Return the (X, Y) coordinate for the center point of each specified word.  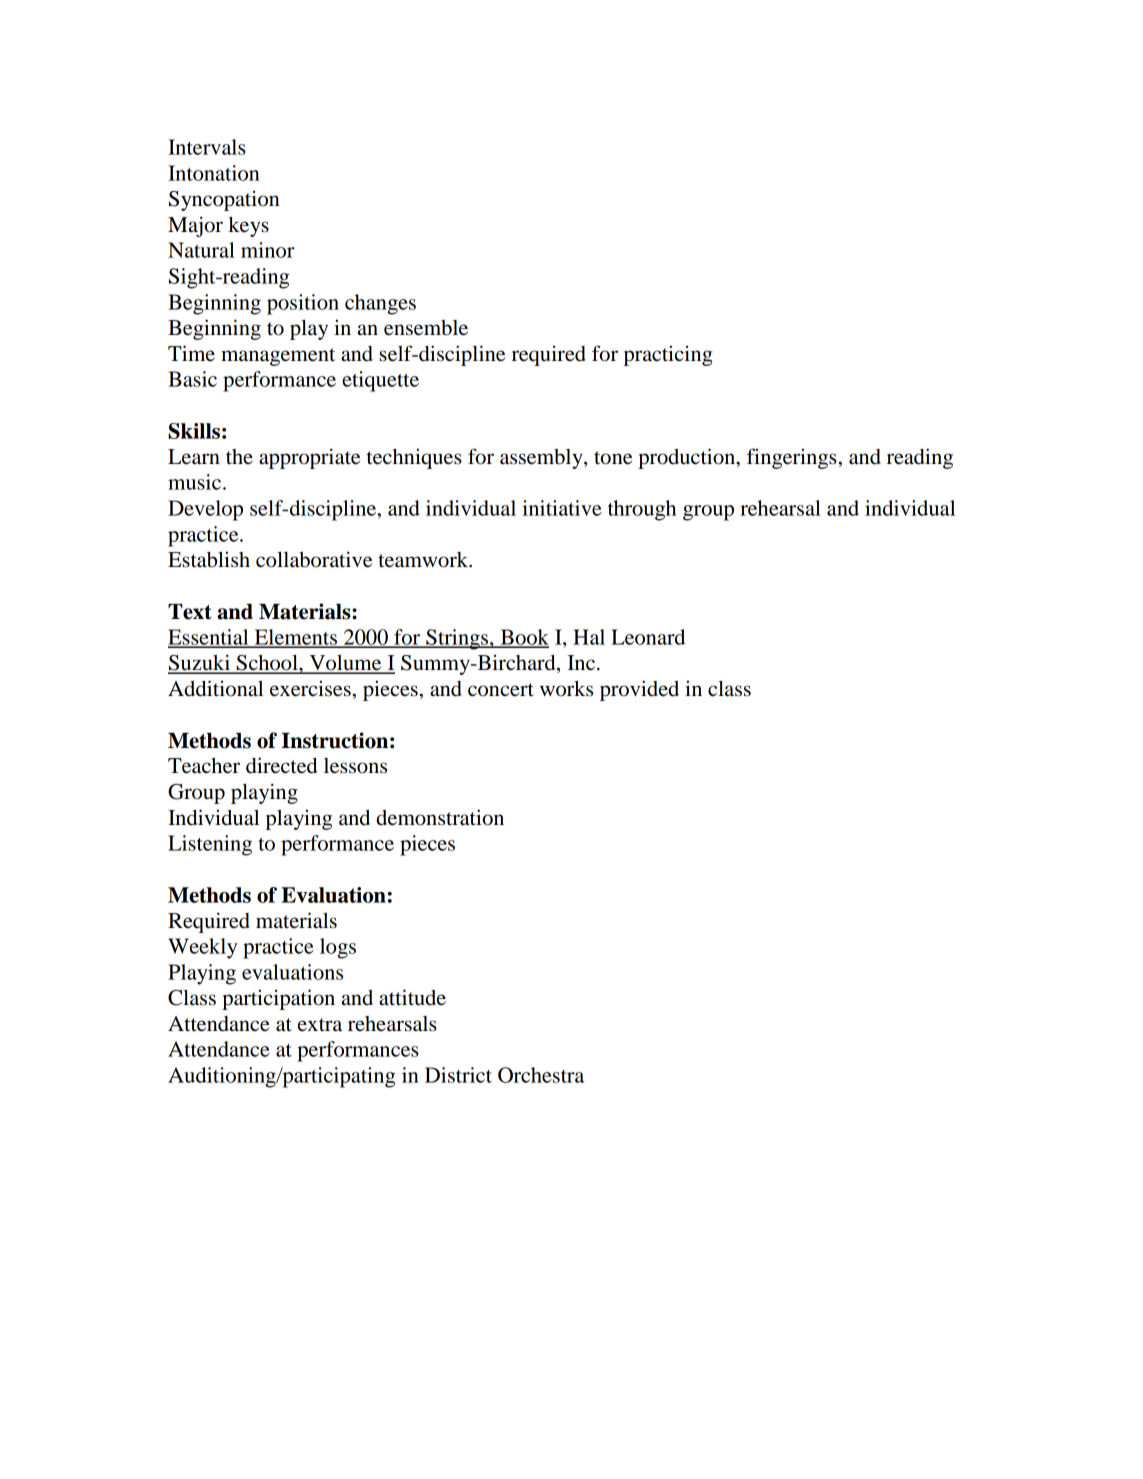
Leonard (648, 637)
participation (278, 999)
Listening (210, 845)
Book (523, 638)
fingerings (792, 458)
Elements (295, 638)
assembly (542, 459)
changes (380, 304)
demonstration (440, 817)
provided (639, 690)
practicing (668, 355)
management (278, 357)
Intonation (214, 173)
